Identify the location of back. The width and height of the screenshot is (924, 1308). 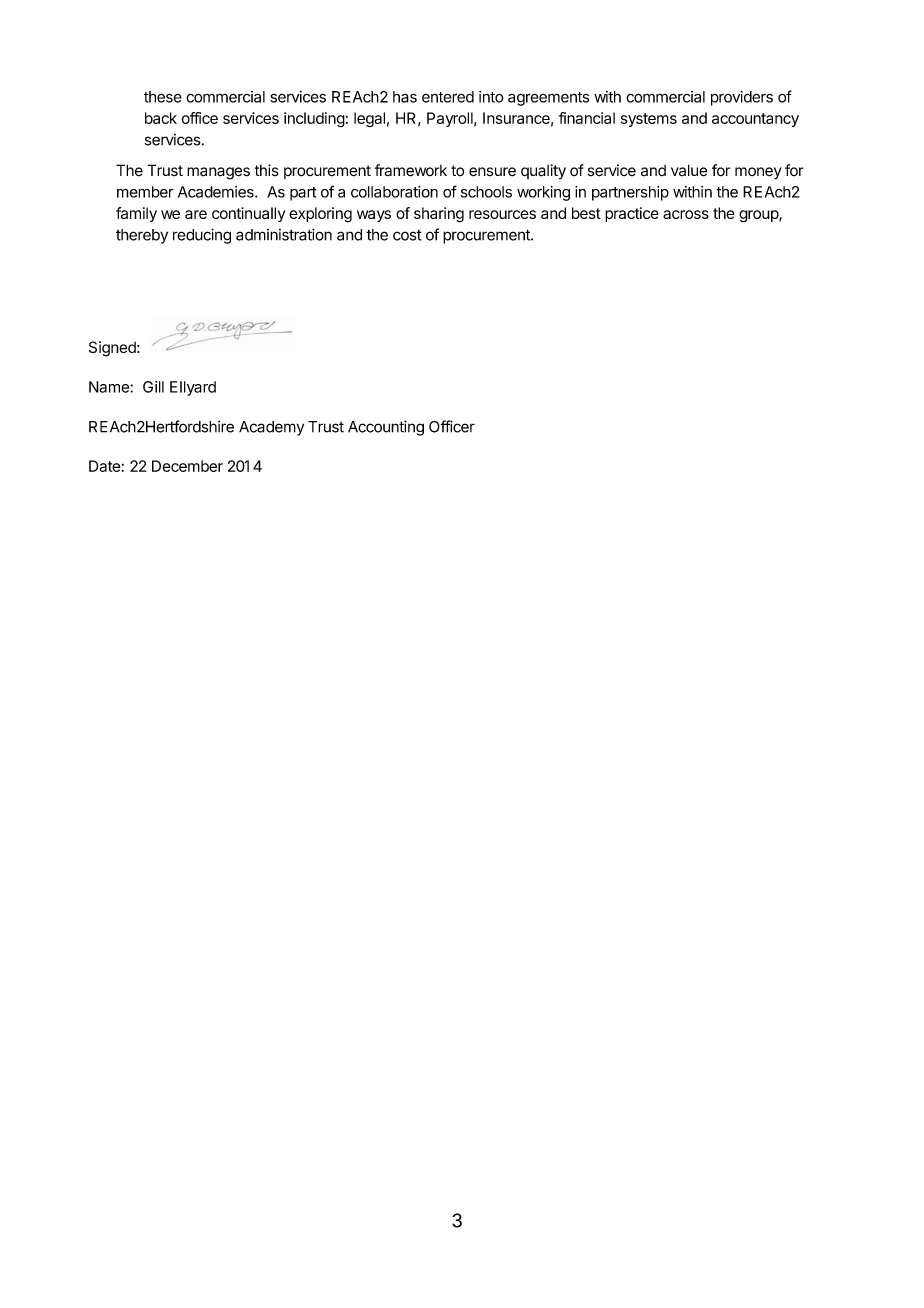
(161, 118).
